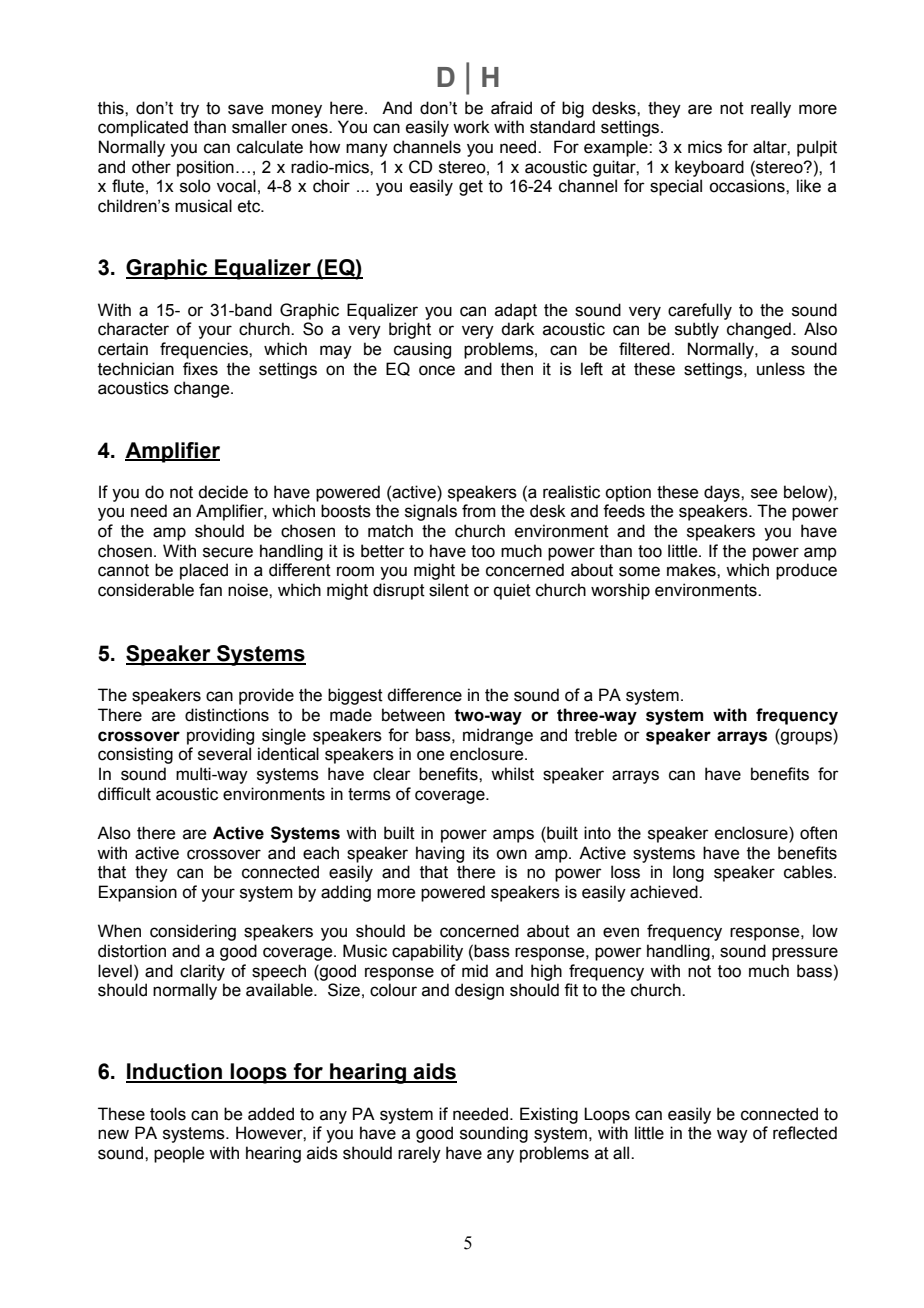  What do you see at coordinates (512, 774) in the screenshot?
I see `whilst` at bounding box center [512, 774].
